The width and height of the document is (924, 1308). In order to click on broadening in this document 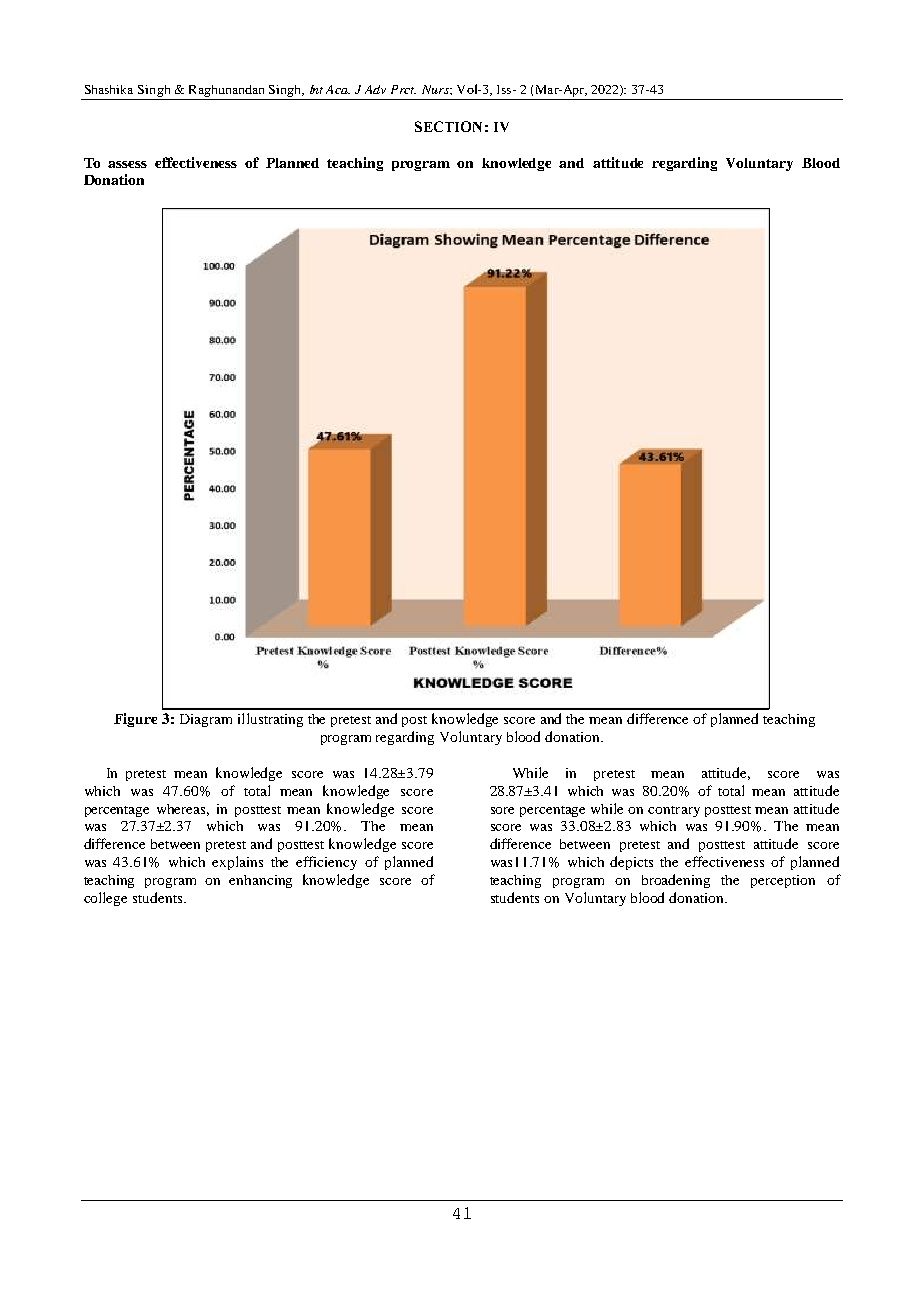, I will do `click(676, 881)`.
